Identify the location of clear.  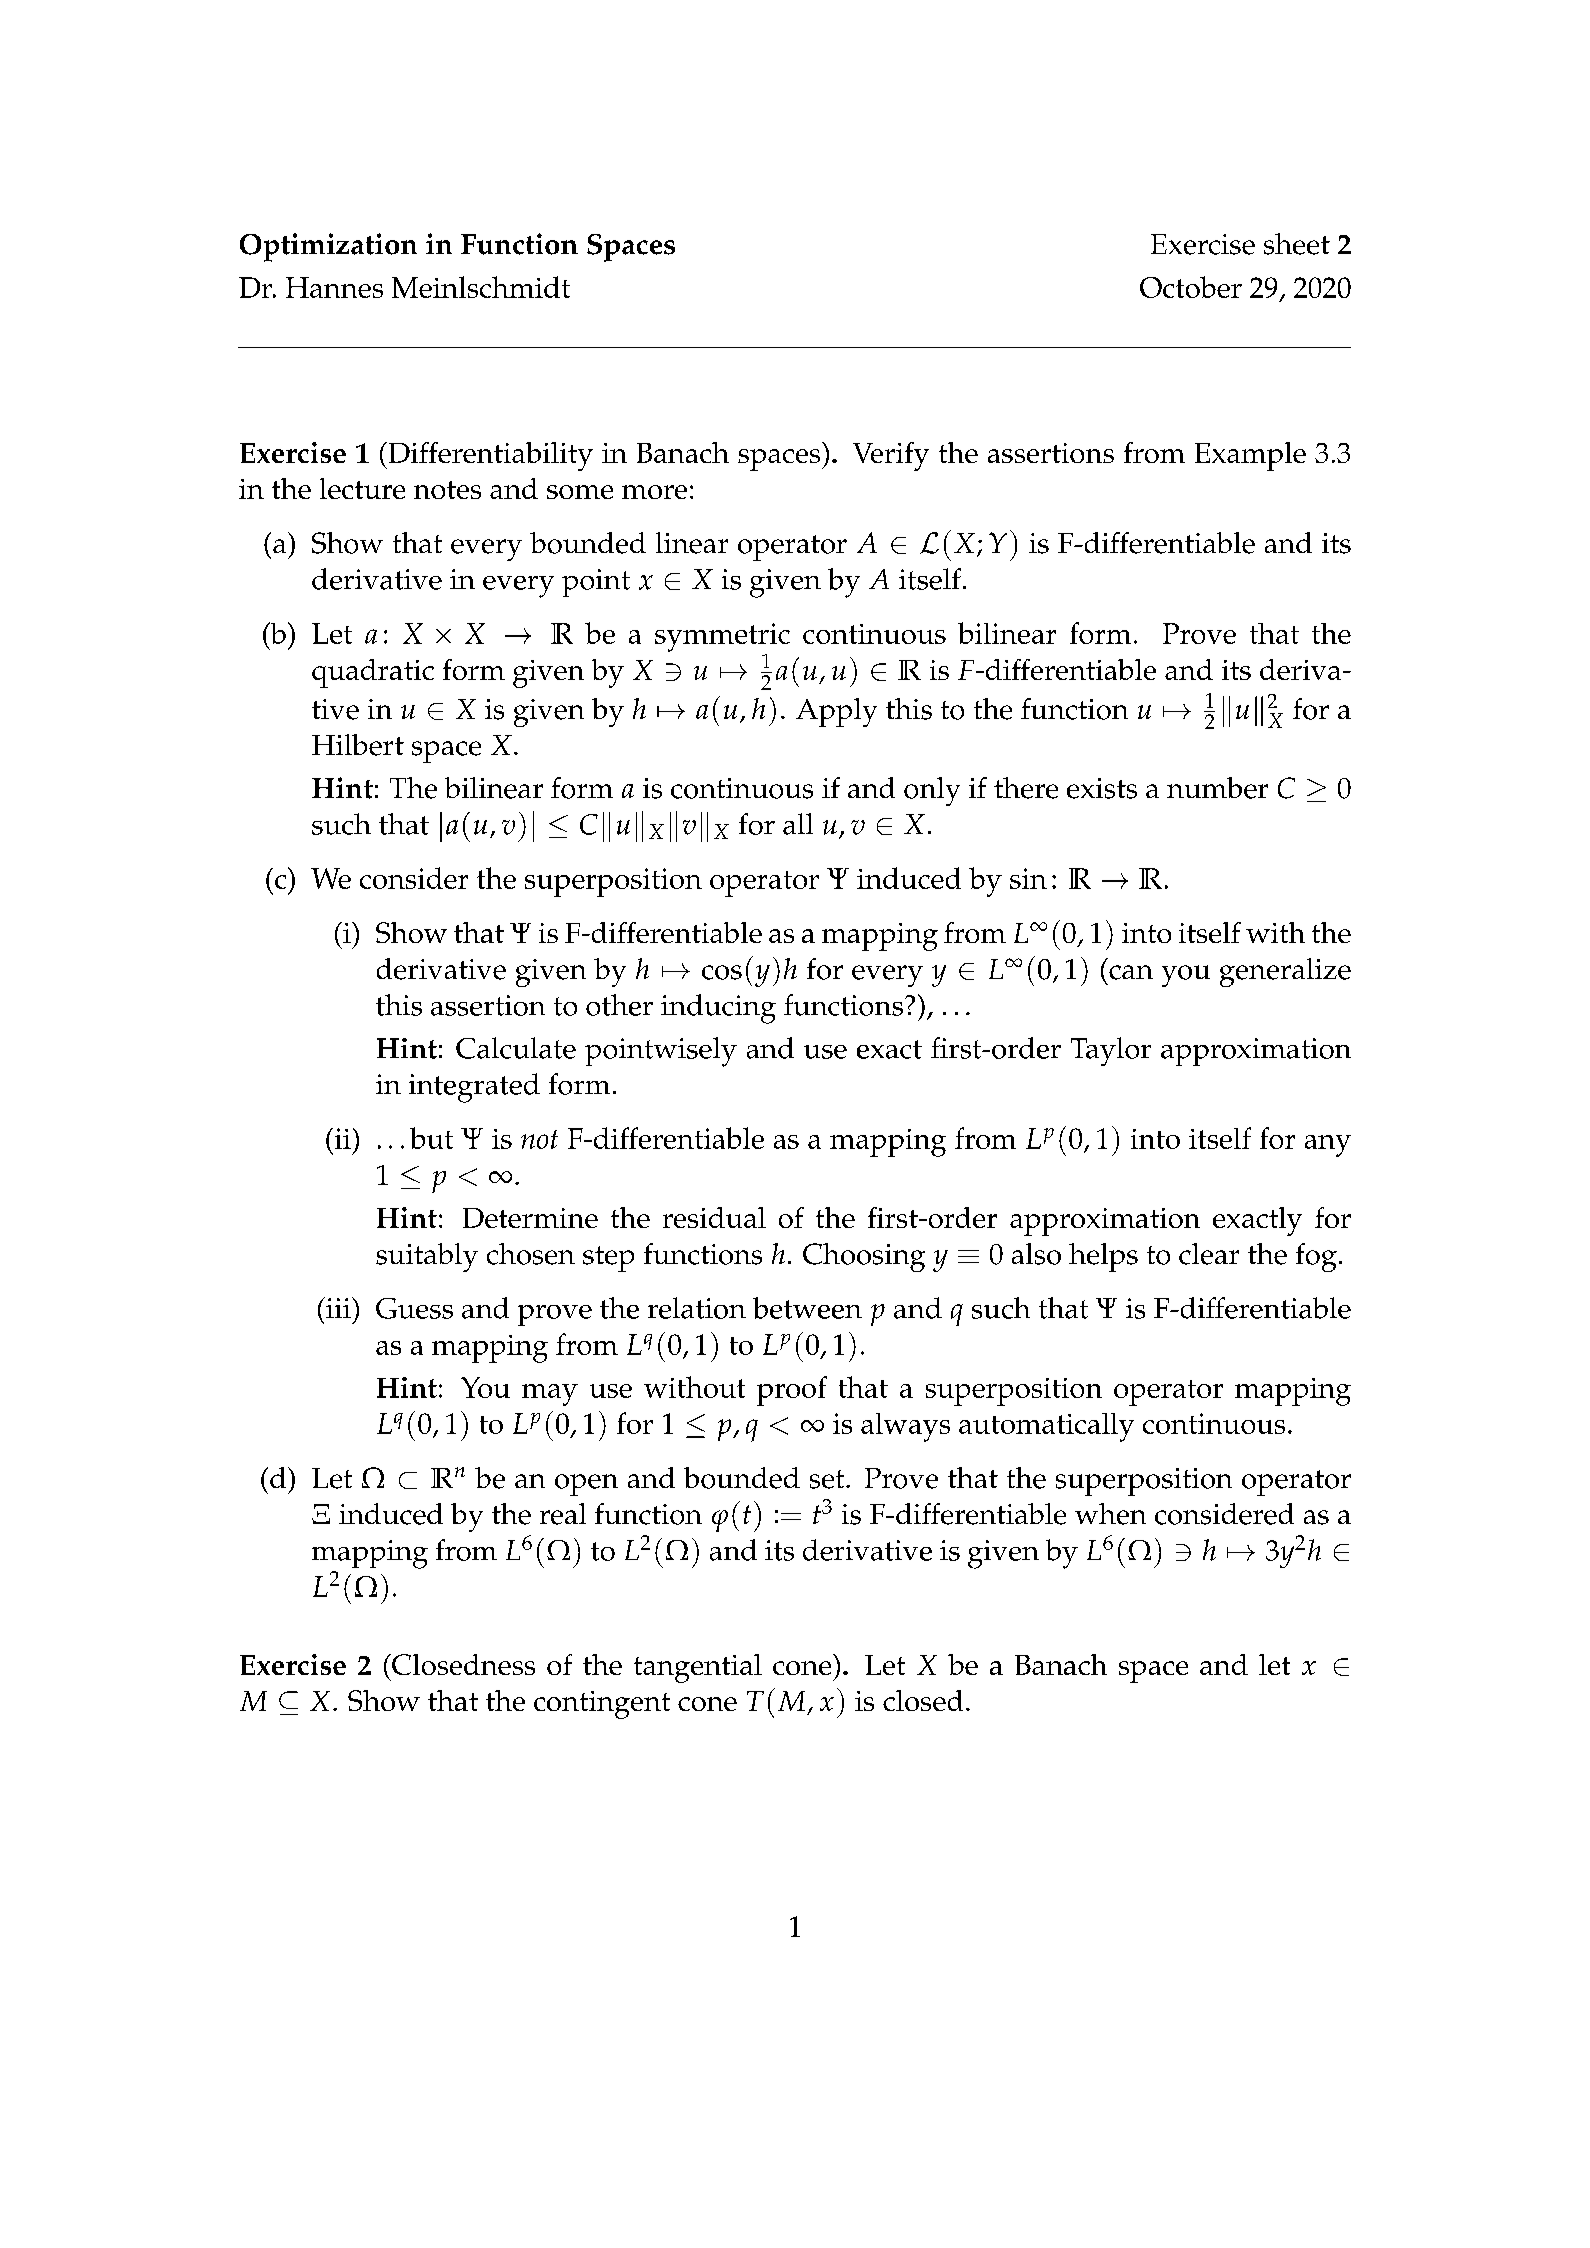
(1209, 1254).
